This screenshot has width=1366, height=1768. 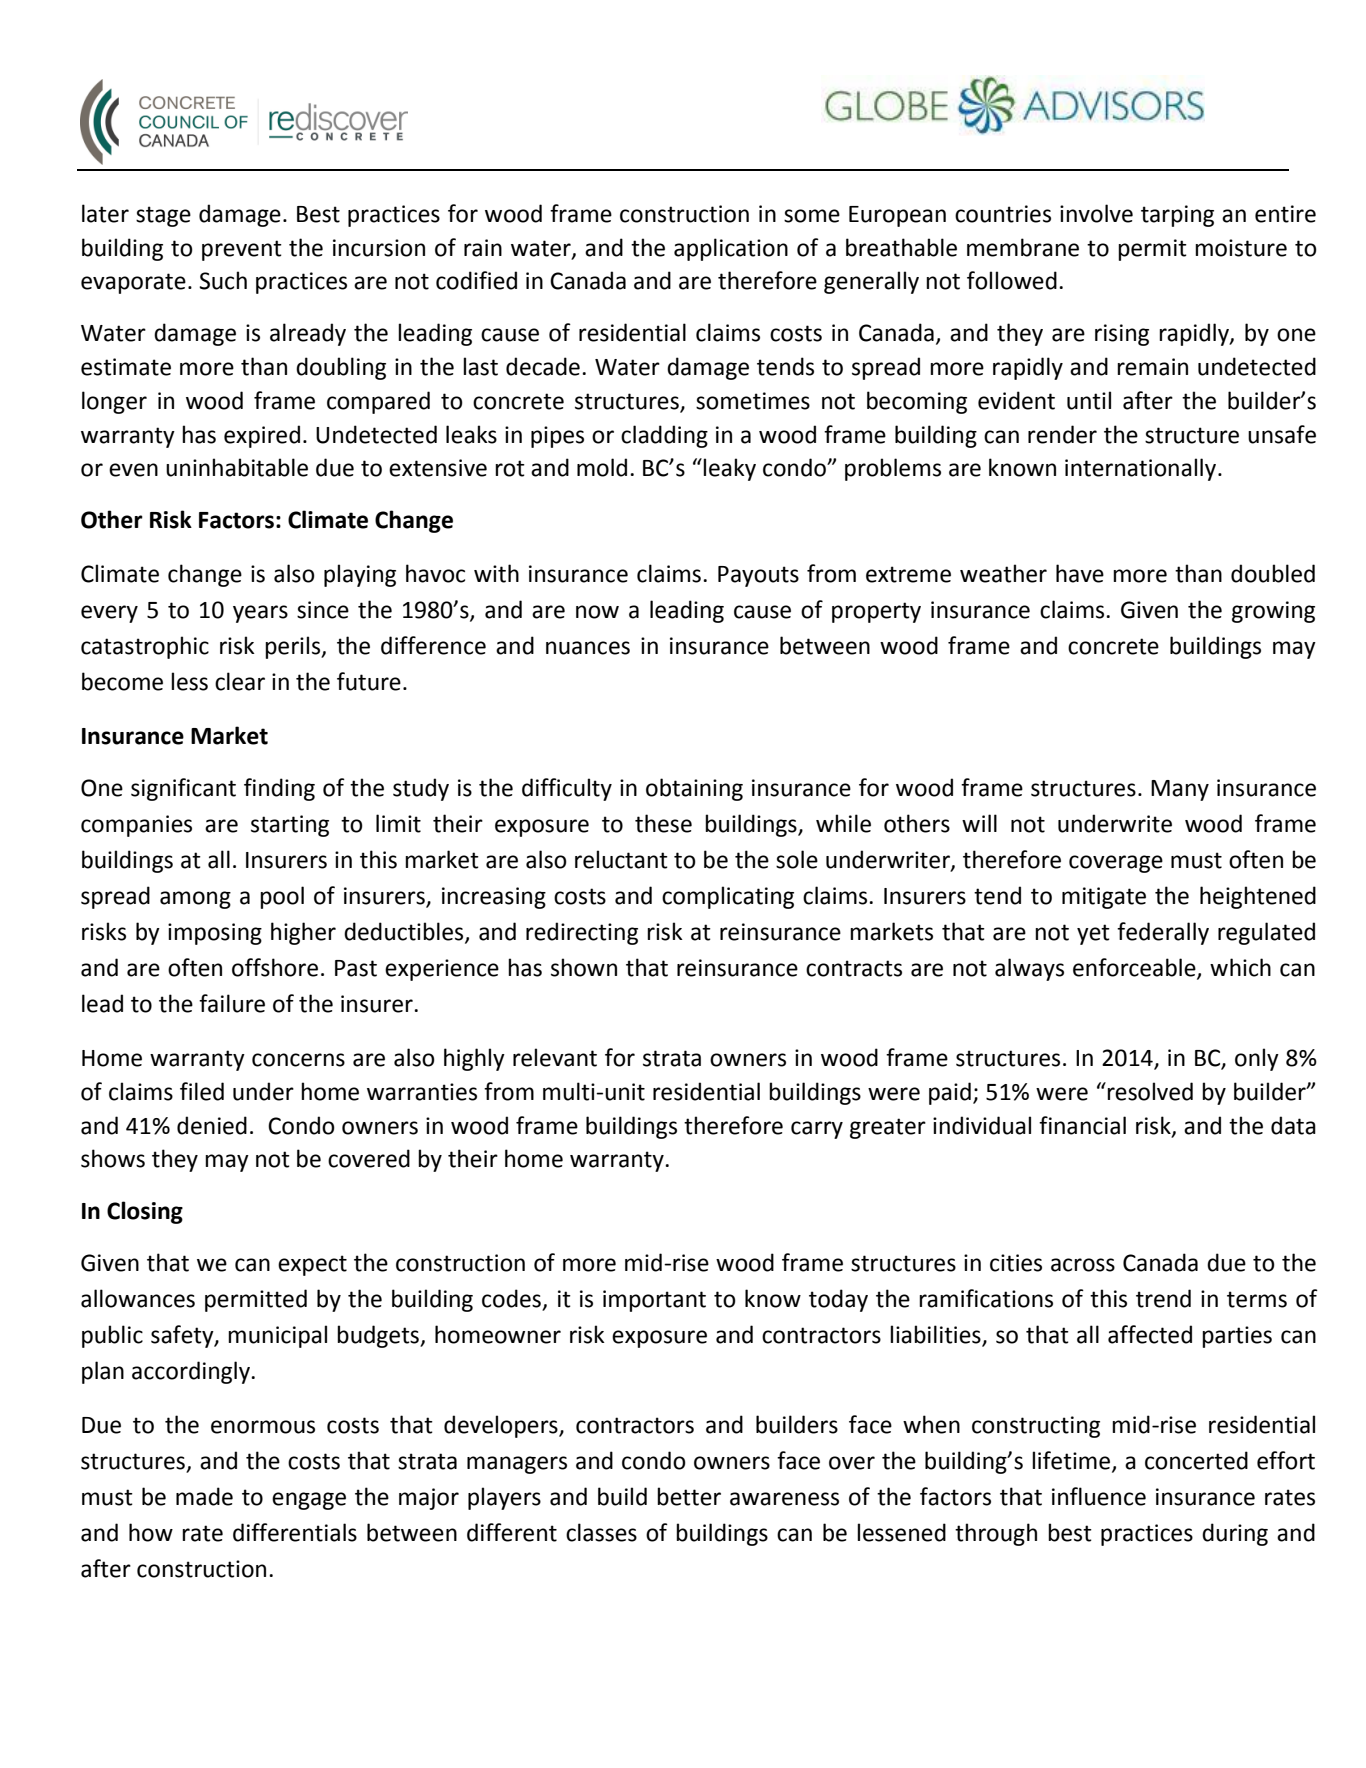 What do you see at coordinates (204, 1496) in the screenshot?
I see `made` at bounding box center [204, 1496].
